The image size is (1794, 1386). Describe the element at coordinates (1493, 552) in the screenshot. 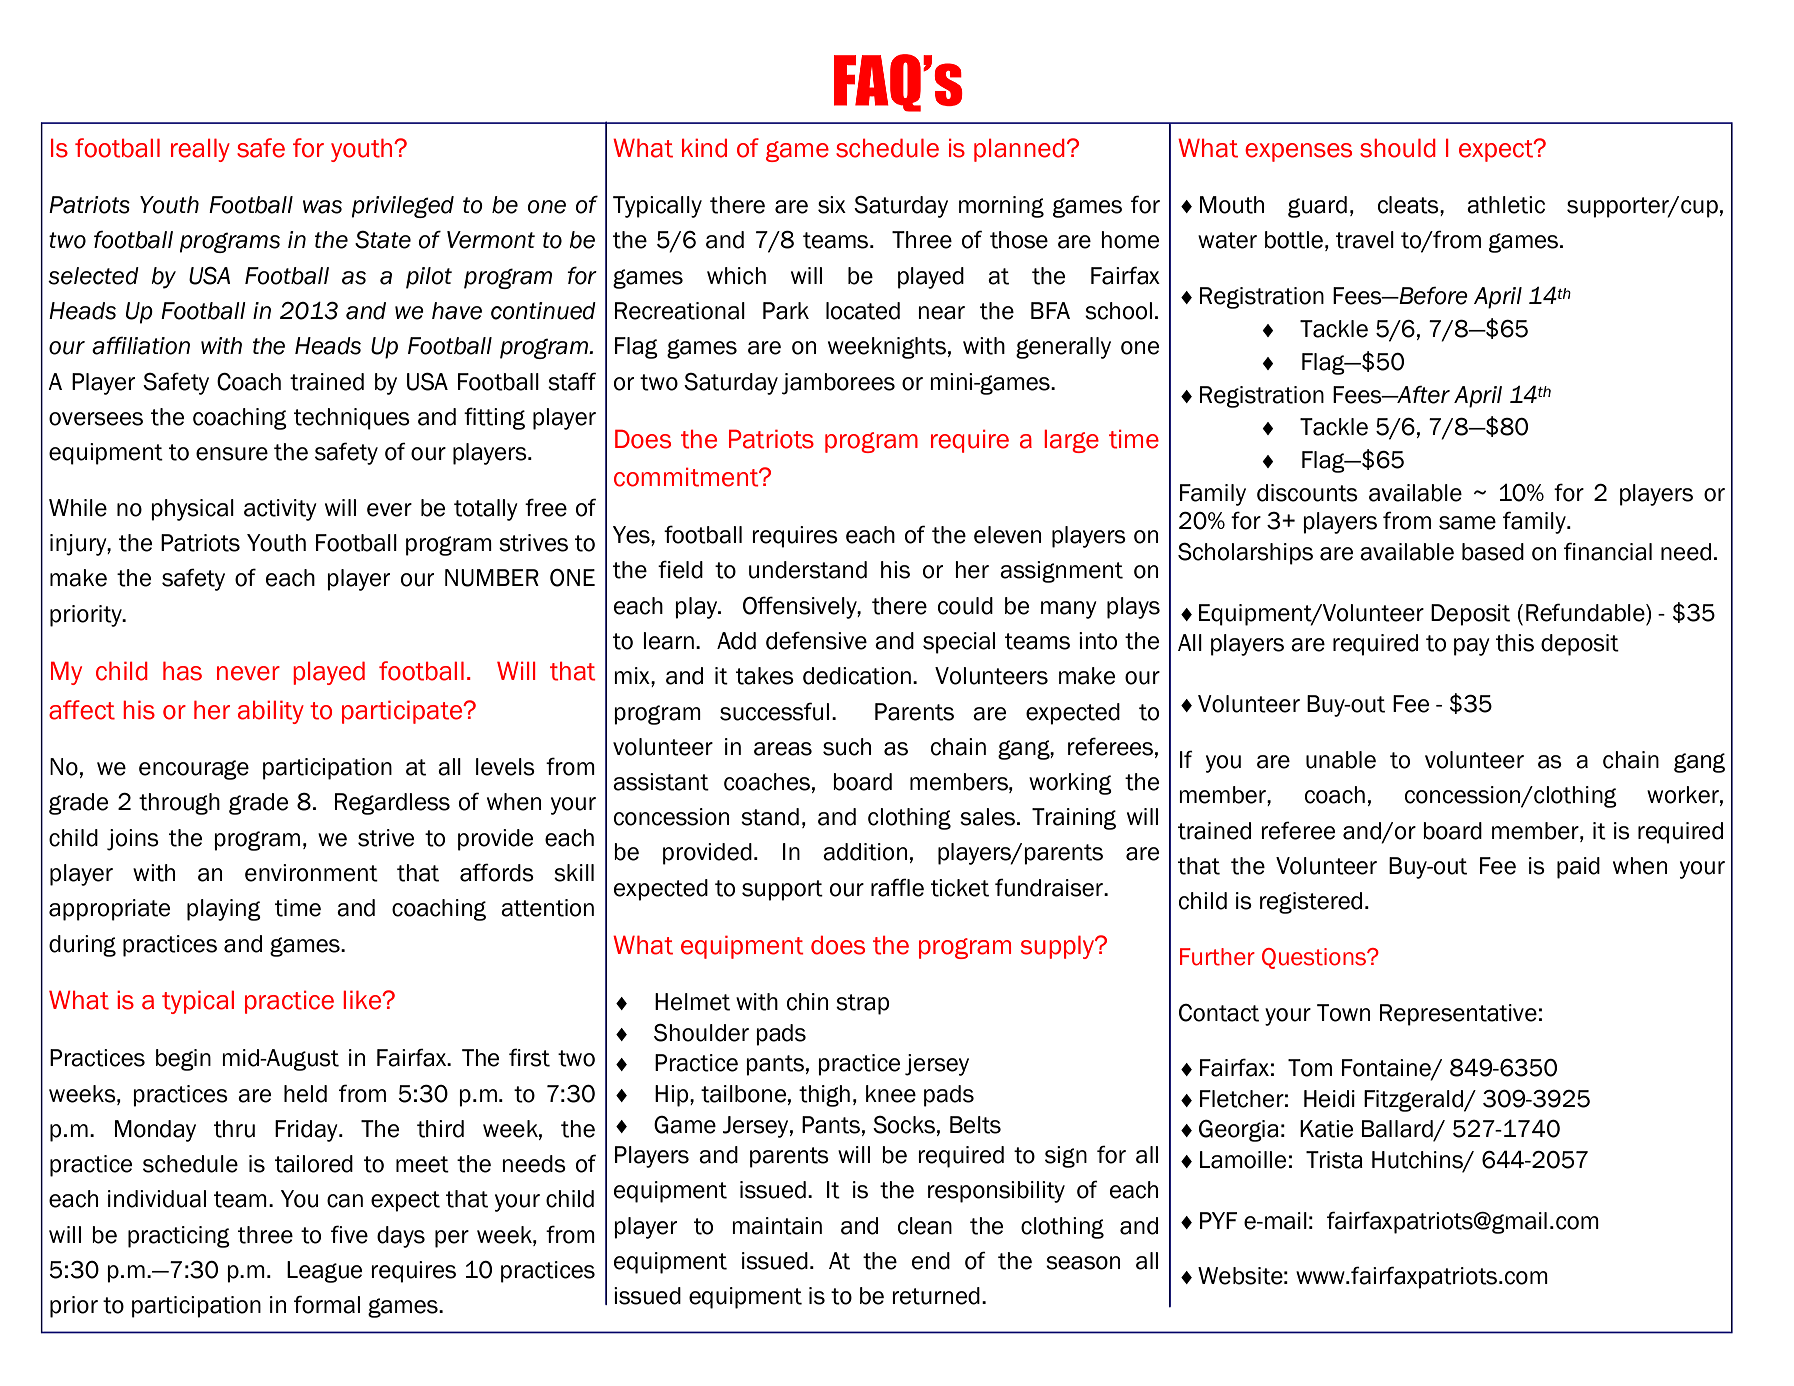

I see `based` at that location.
